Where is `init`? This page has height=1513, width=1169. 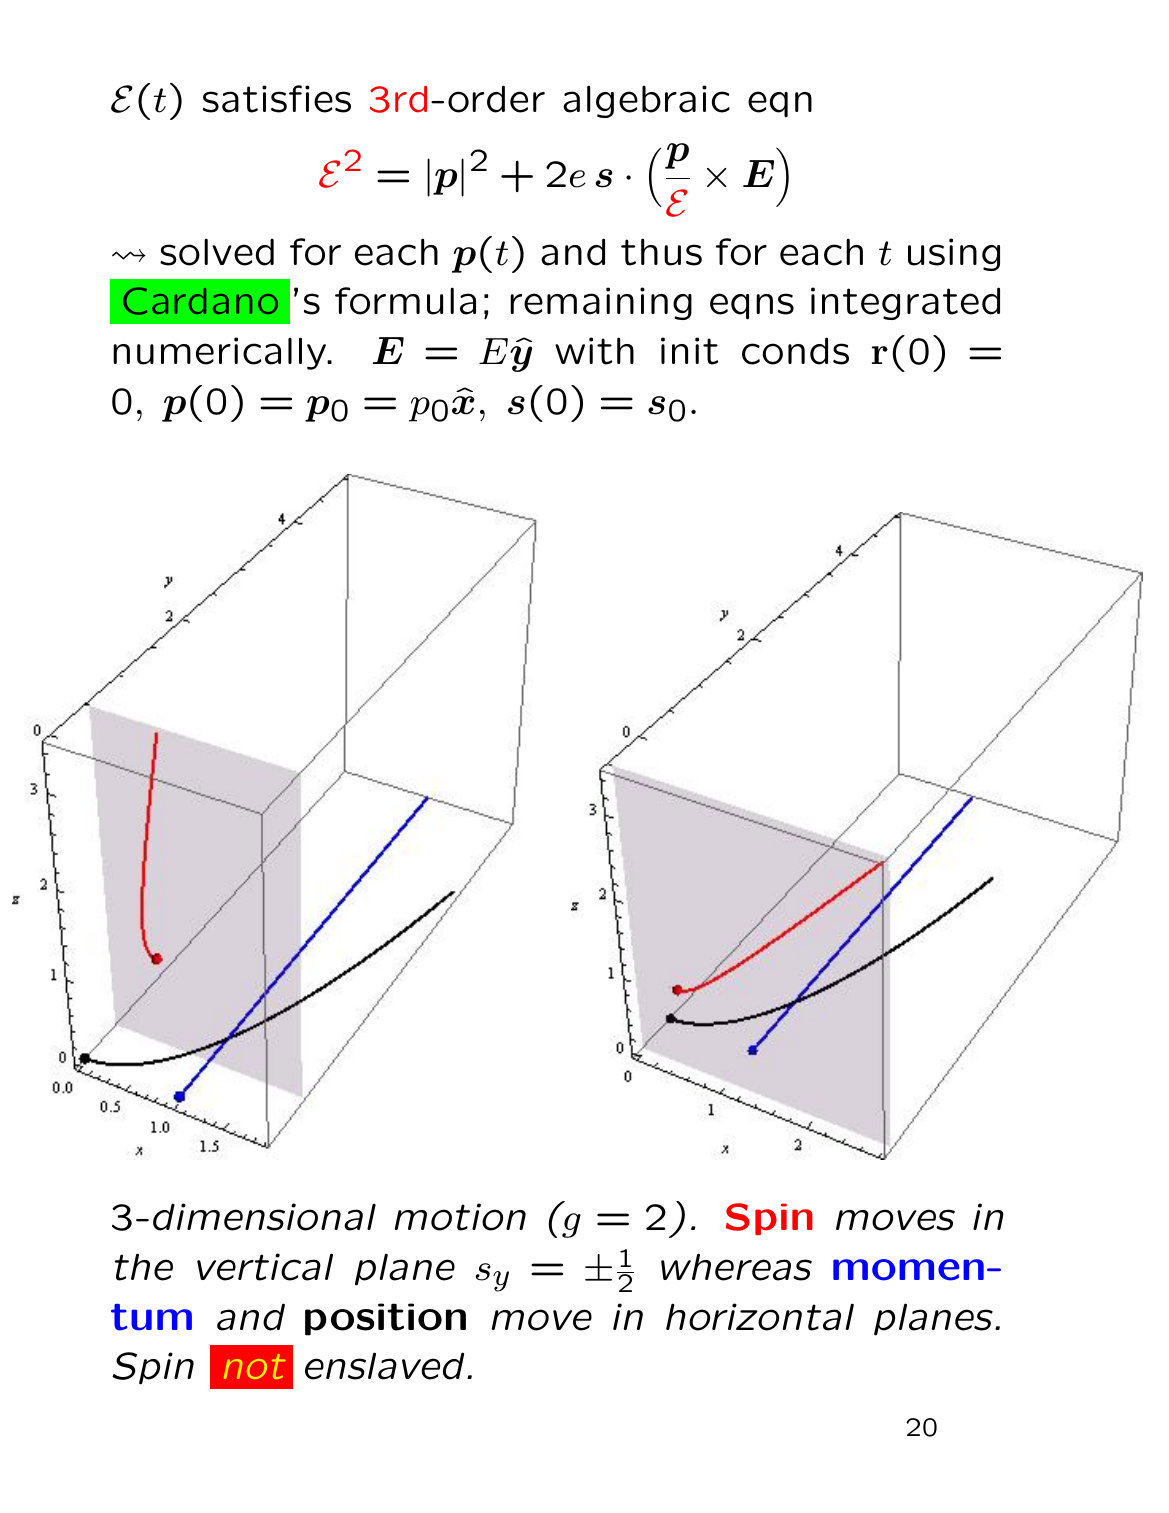
init is located at coordinates (689, 351).
